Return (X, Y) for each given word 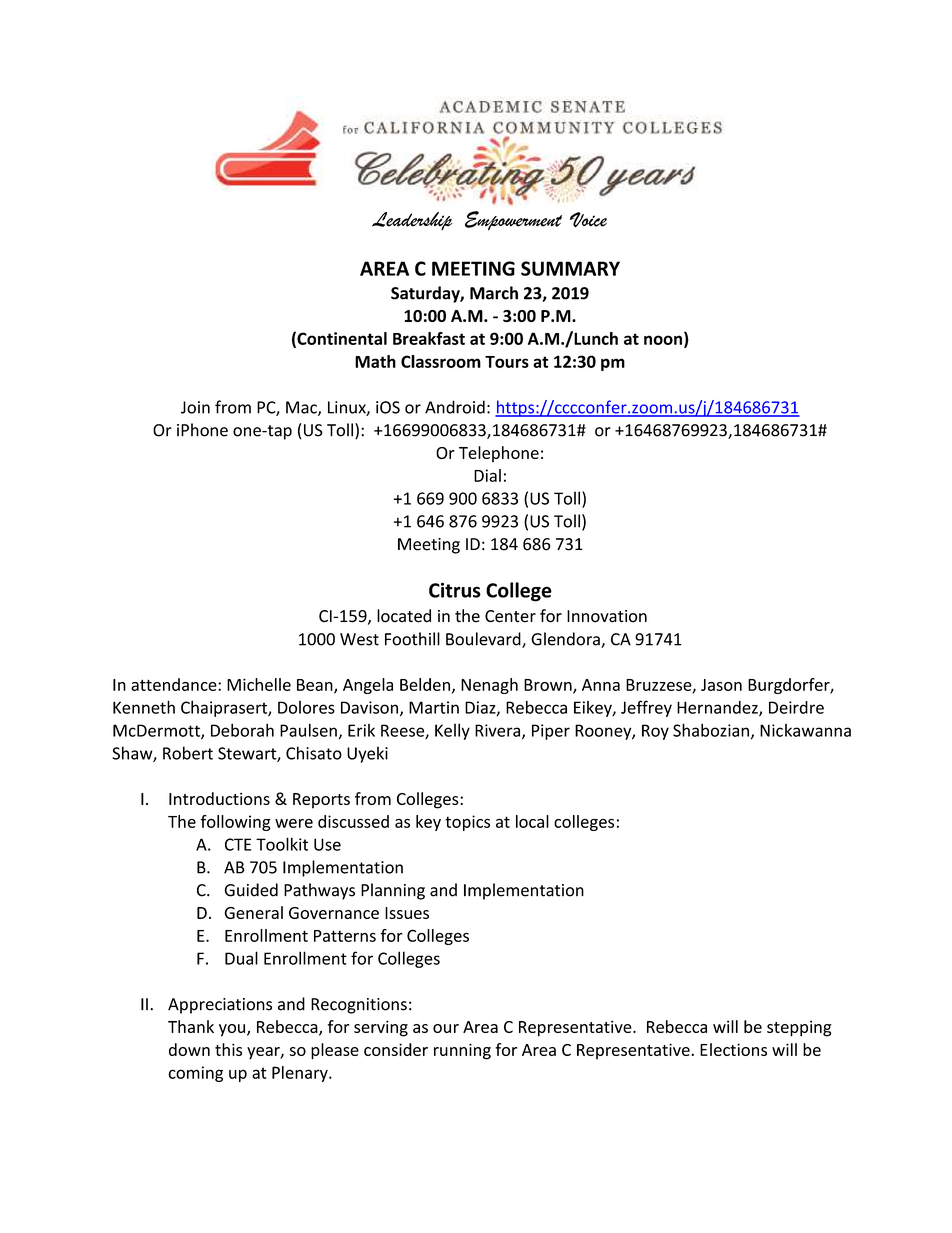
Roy (655, 732)
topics (467, 823)
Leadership (412, 221)
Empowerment (513, 221)
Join (195, 407)
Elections (733, 1049)
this (228, 1049)
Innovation (607, 616)
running (462, 1051)
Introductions (219, 798)
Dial (487, 475)
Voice (588, 219)
